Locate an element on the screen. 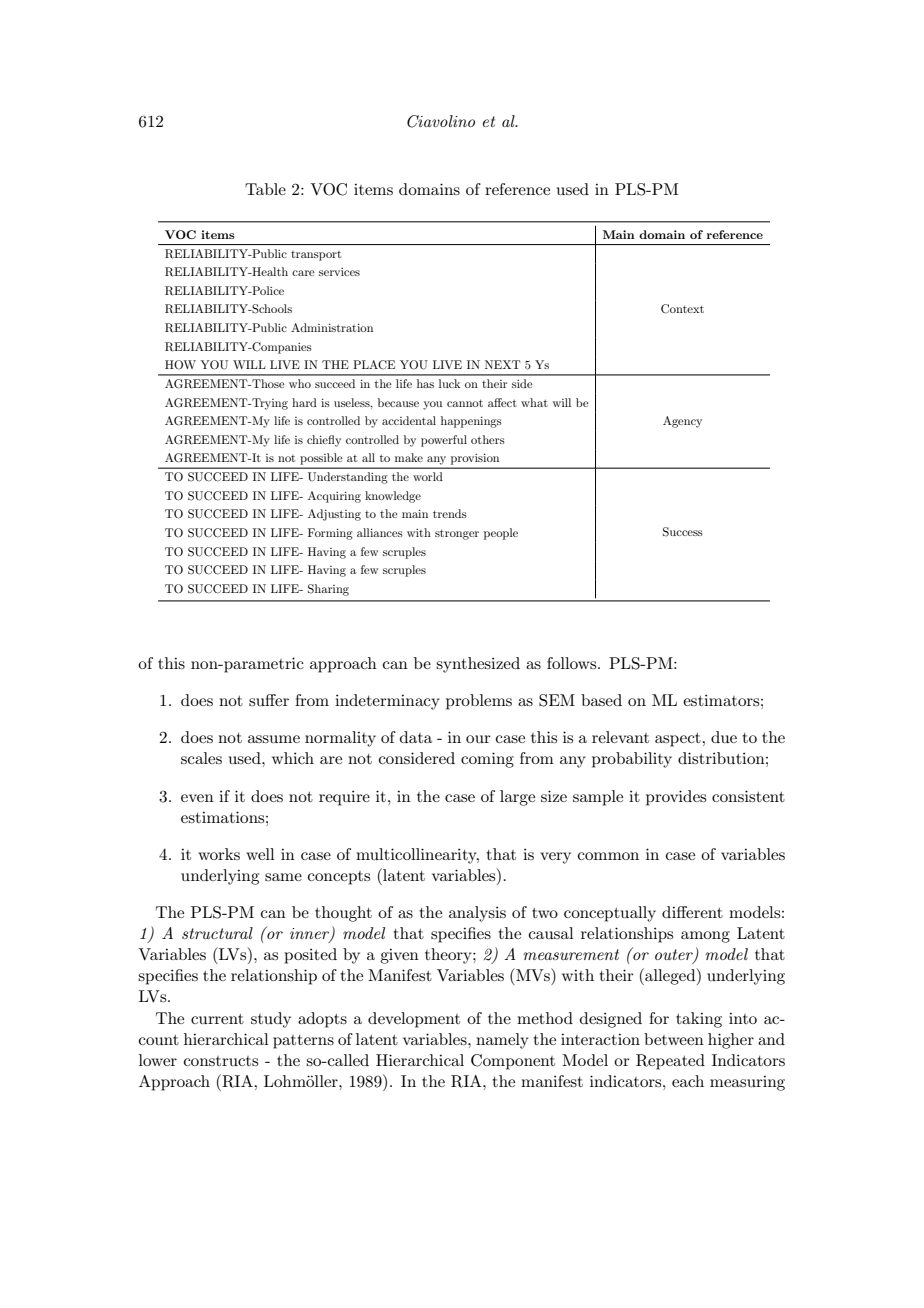 This screenshot has width=924, height=1308. services is located at coordinates (339, 272).
